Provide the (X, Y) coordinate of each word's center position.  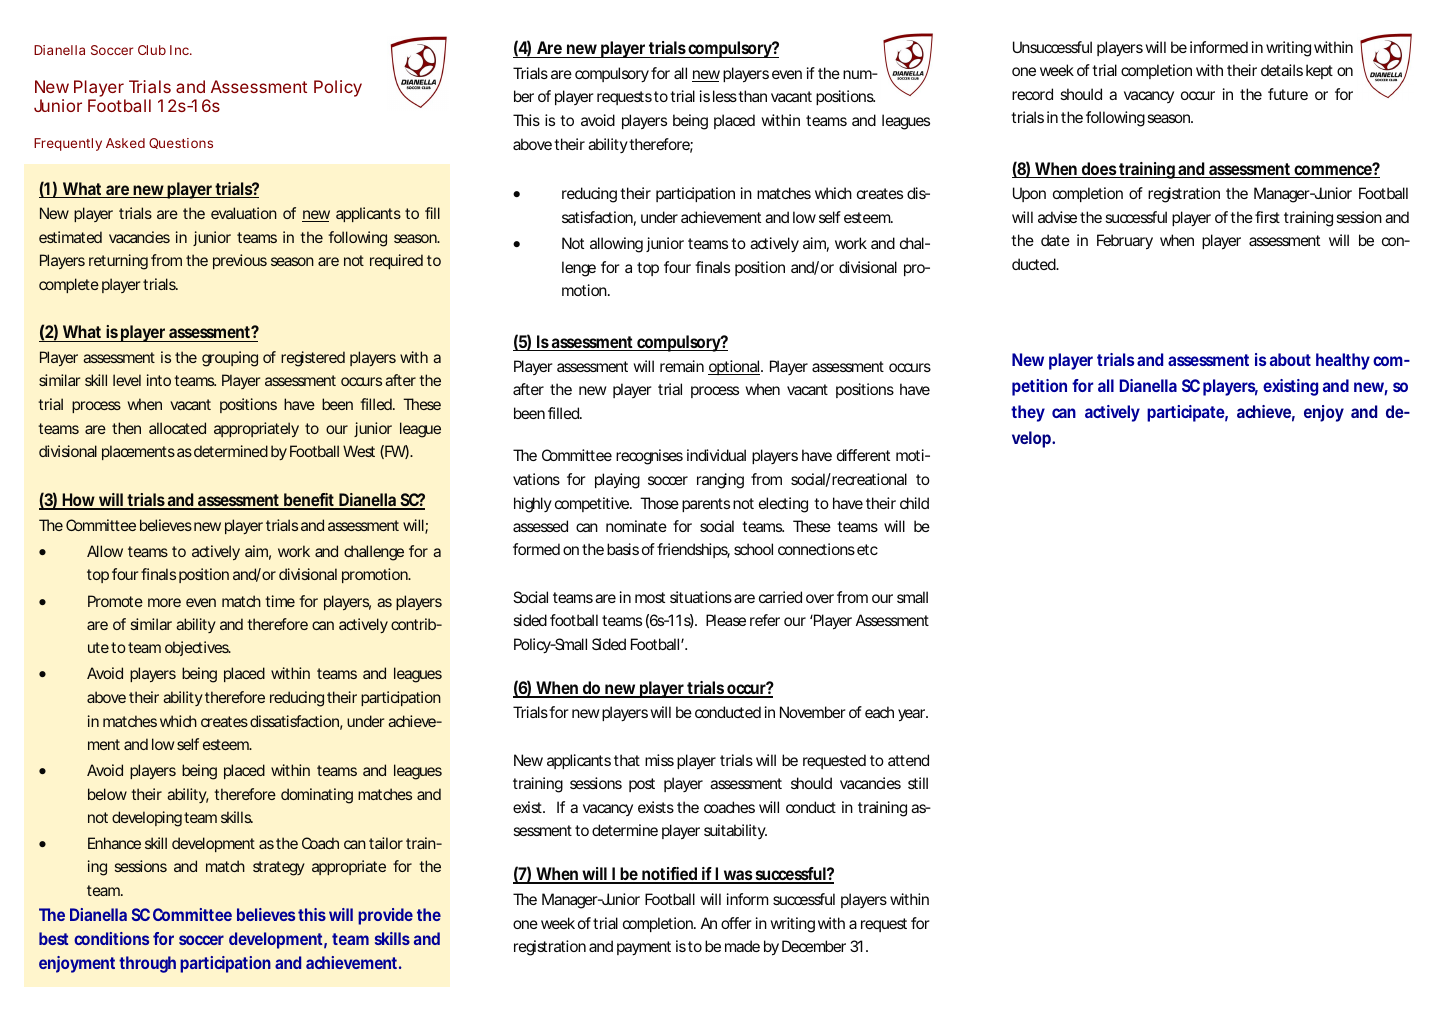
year (913, 715)
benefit (310, 501)
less (726, 96)
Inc (180, 50)
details (1282, 70)
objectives (198, 648)
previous (240, 261)
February (1125, 242)
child (914, 503)
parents (706, 505)
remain (682, 366)
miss (659, 760)
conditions (111, 938)
